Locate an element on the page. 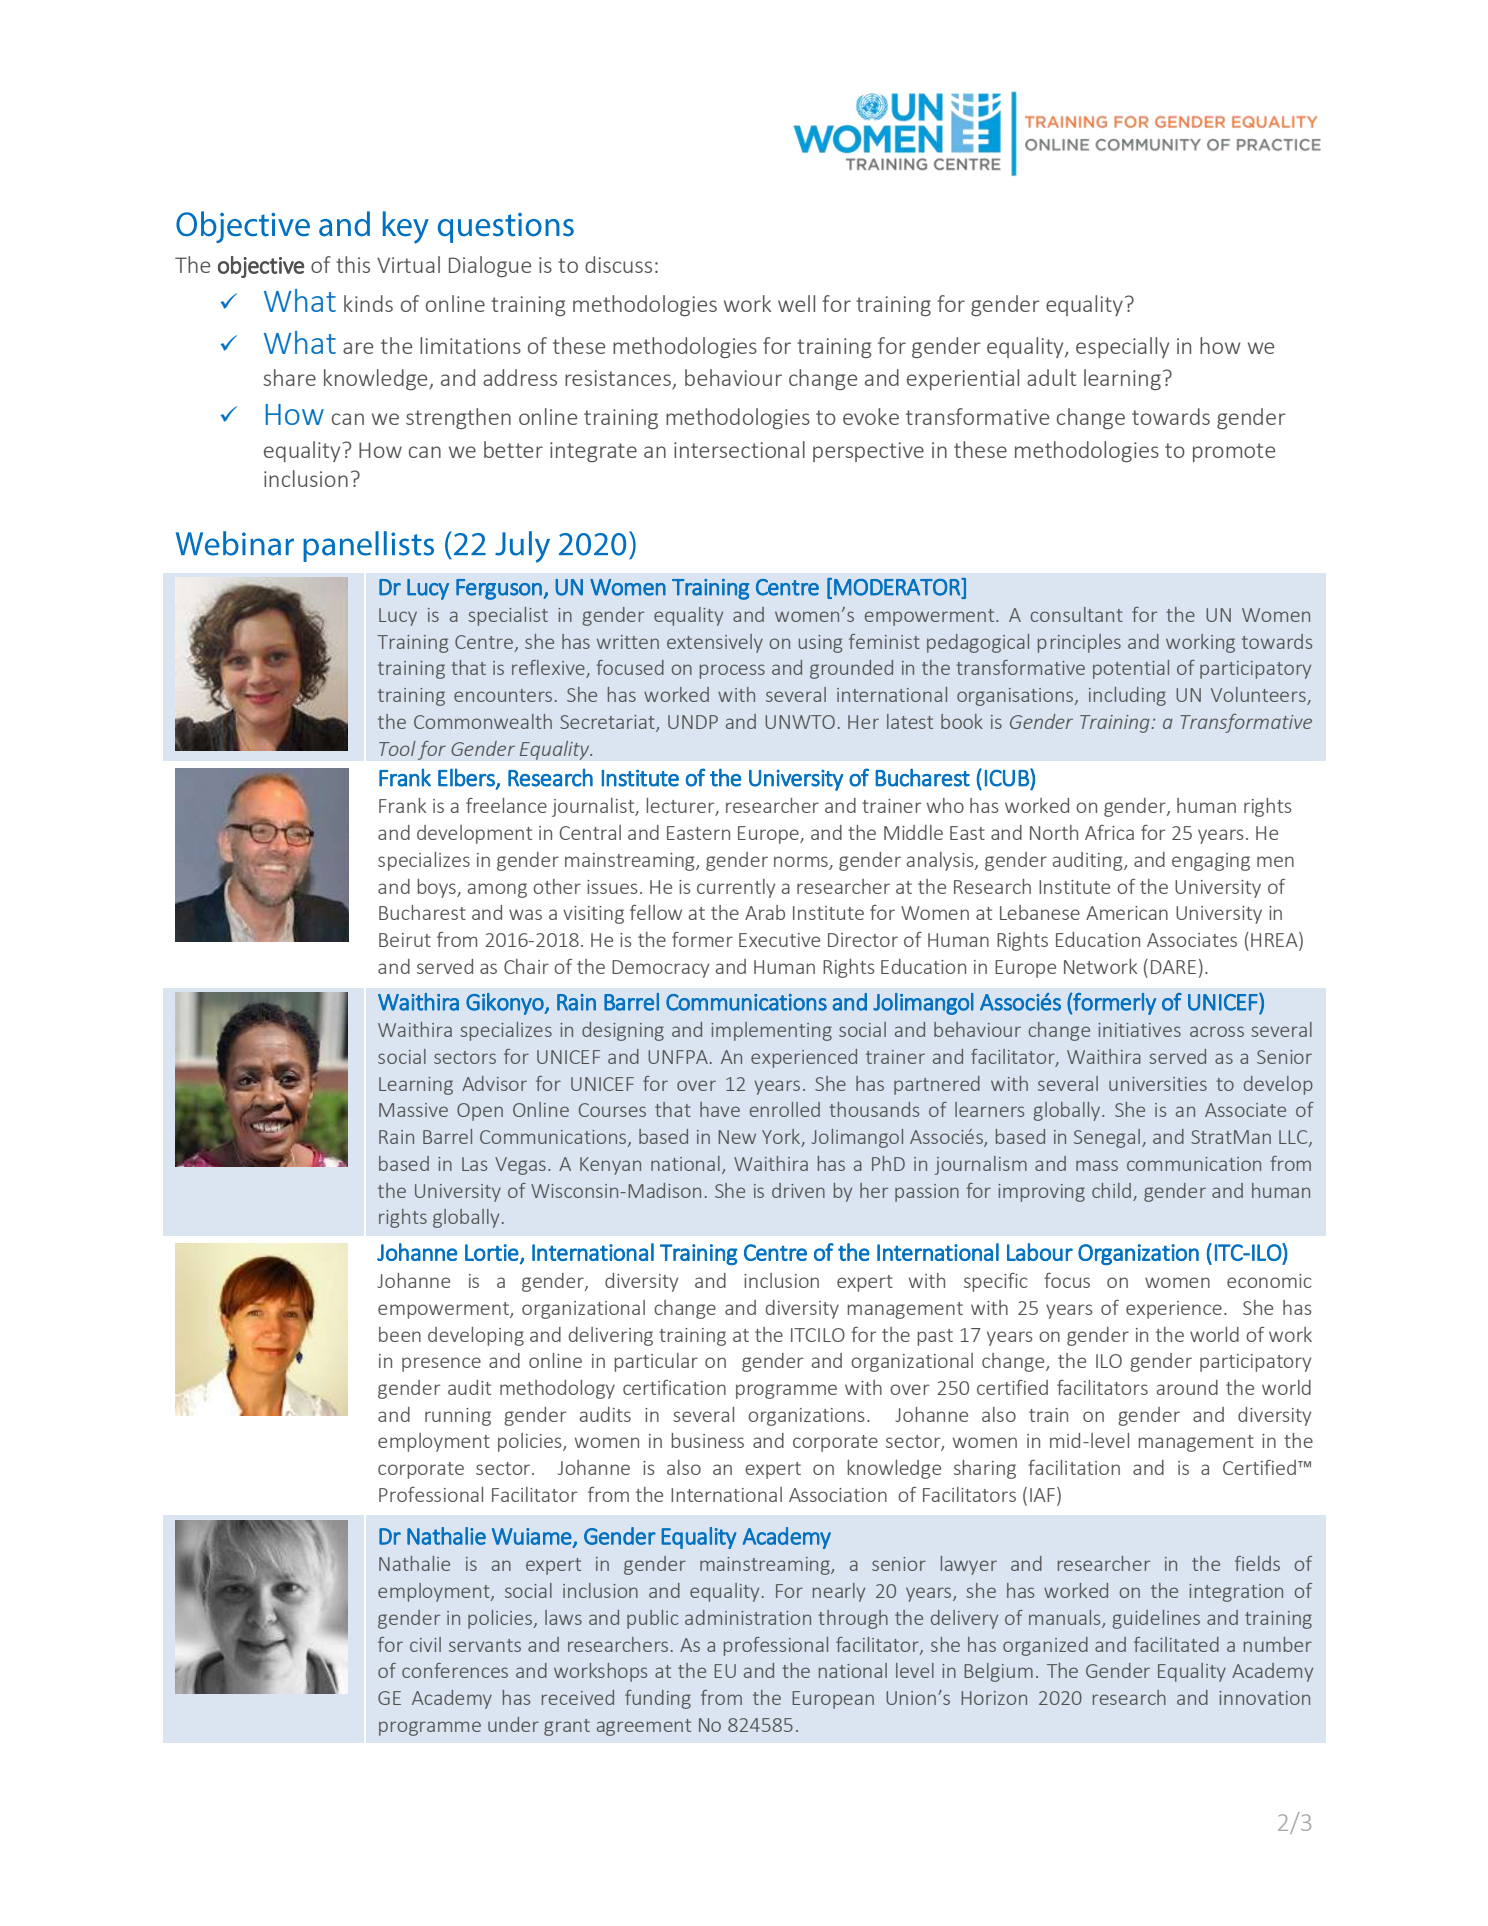 Image resolution: width=1488 pixels, height=1926 pixels. well is located at coordinates (796, 303).
